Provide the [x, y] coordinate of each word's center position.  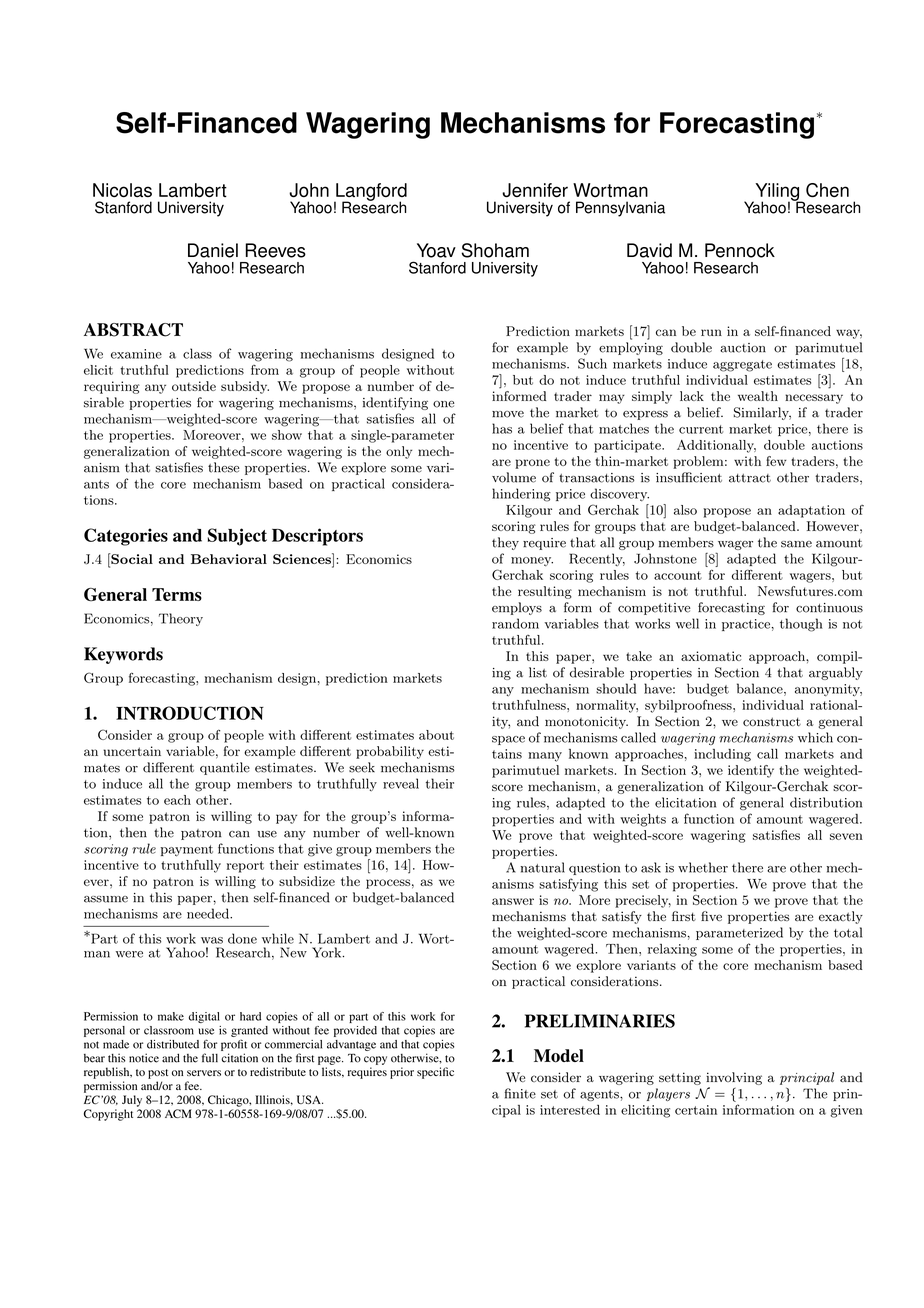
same [796, 544]
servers [204, 1073]
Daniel [213, 250]
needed [209, 913]
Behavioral [229, 559]
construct [772, 722]
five [711, 916]
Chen [827, 190]
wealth [758, 396]
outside [194, 386]
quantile [225, 768]
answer [513, 901]
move [508, 414]
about [436, 735]
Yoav [436, 250]
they [505, 543]
